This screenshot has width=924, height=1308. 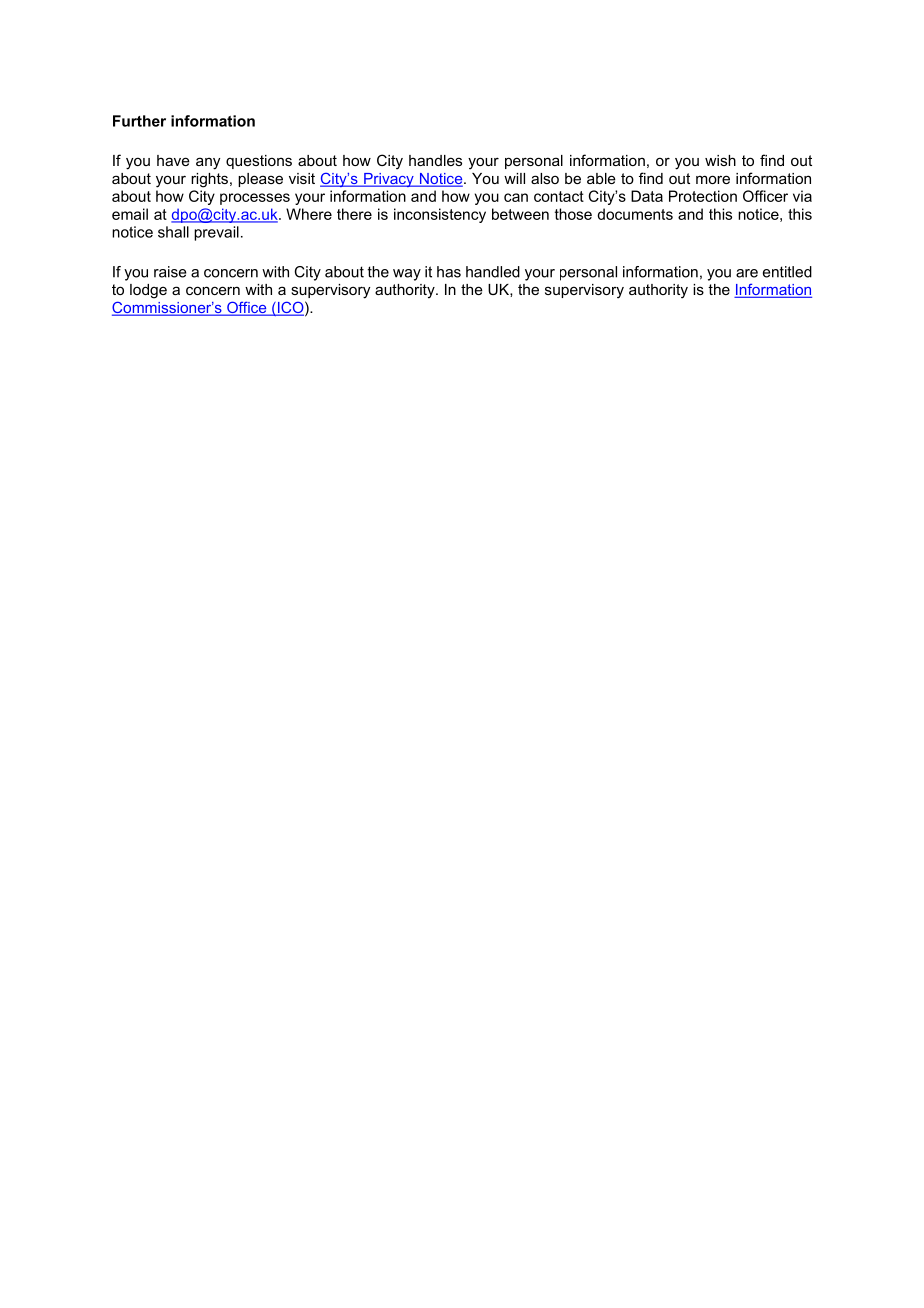 I want to click on lodge, so click(x=148, y=291).
